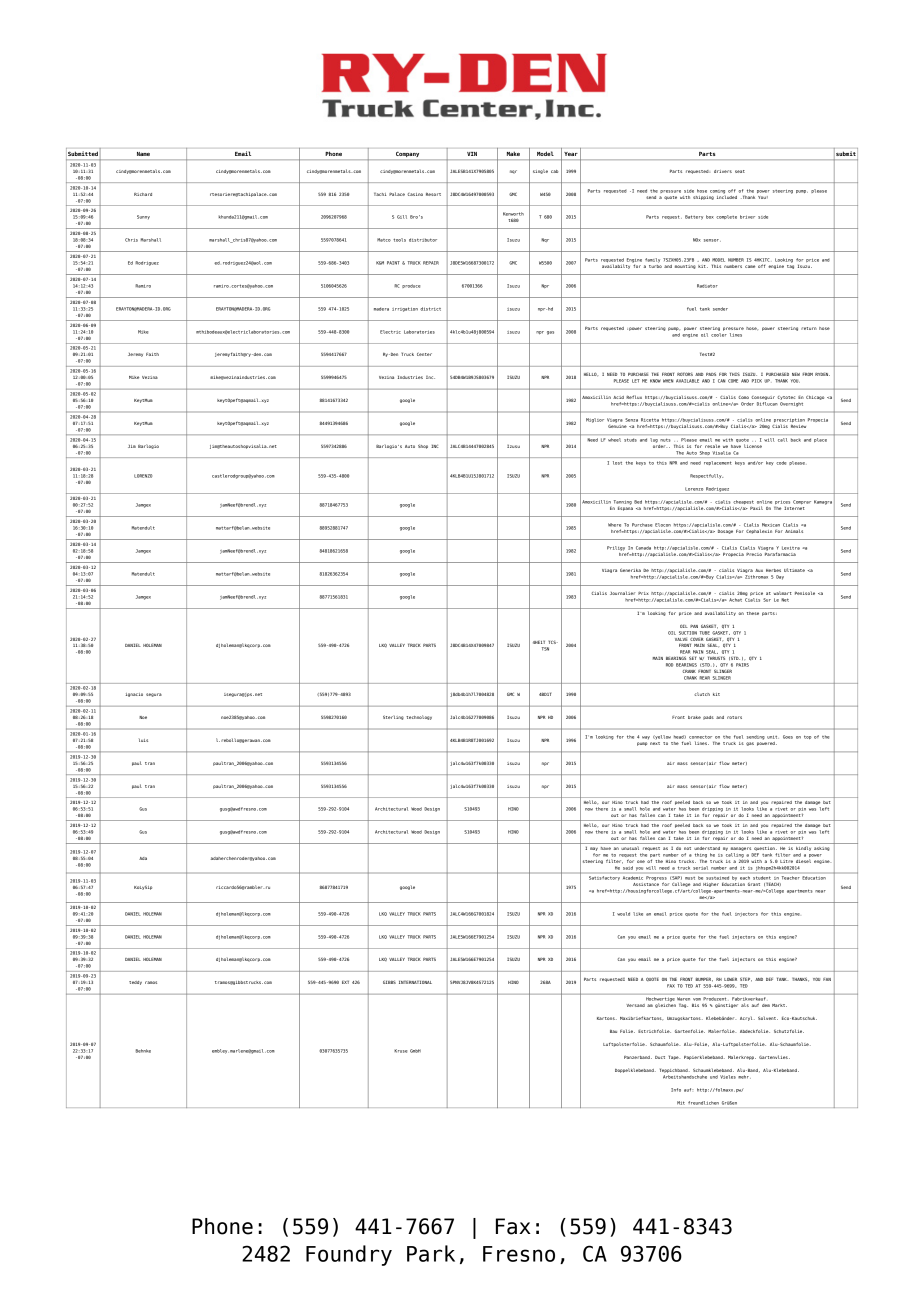  Describe the element at coordinates (472, 154) in the document. I see `VIN` at that location.
